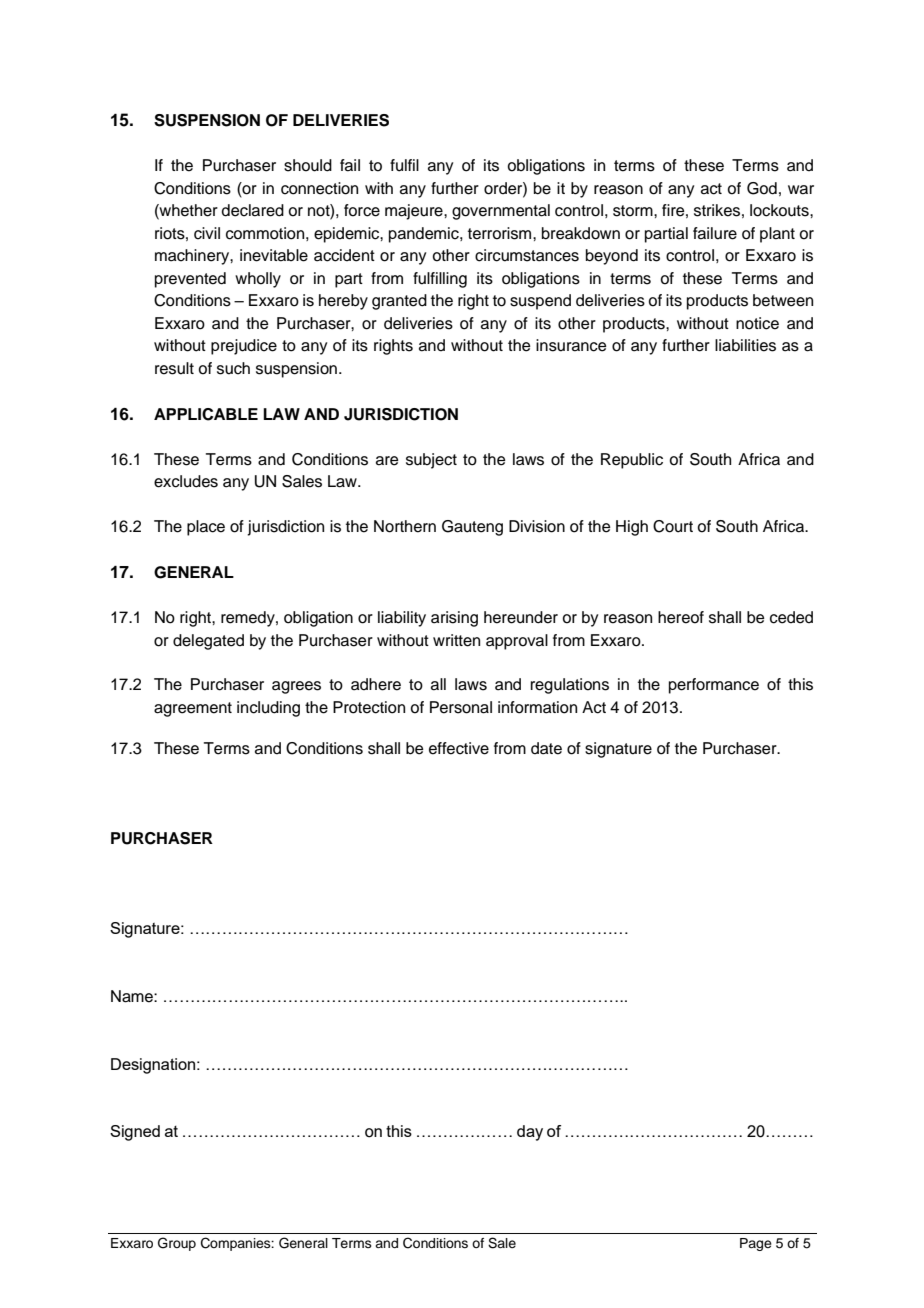 The height and width of the screenshot is (1308, 924). What do you see at coordinates (177, 1244) in the screenshot?
I see `Group` at bounding box center [177, 1244].
